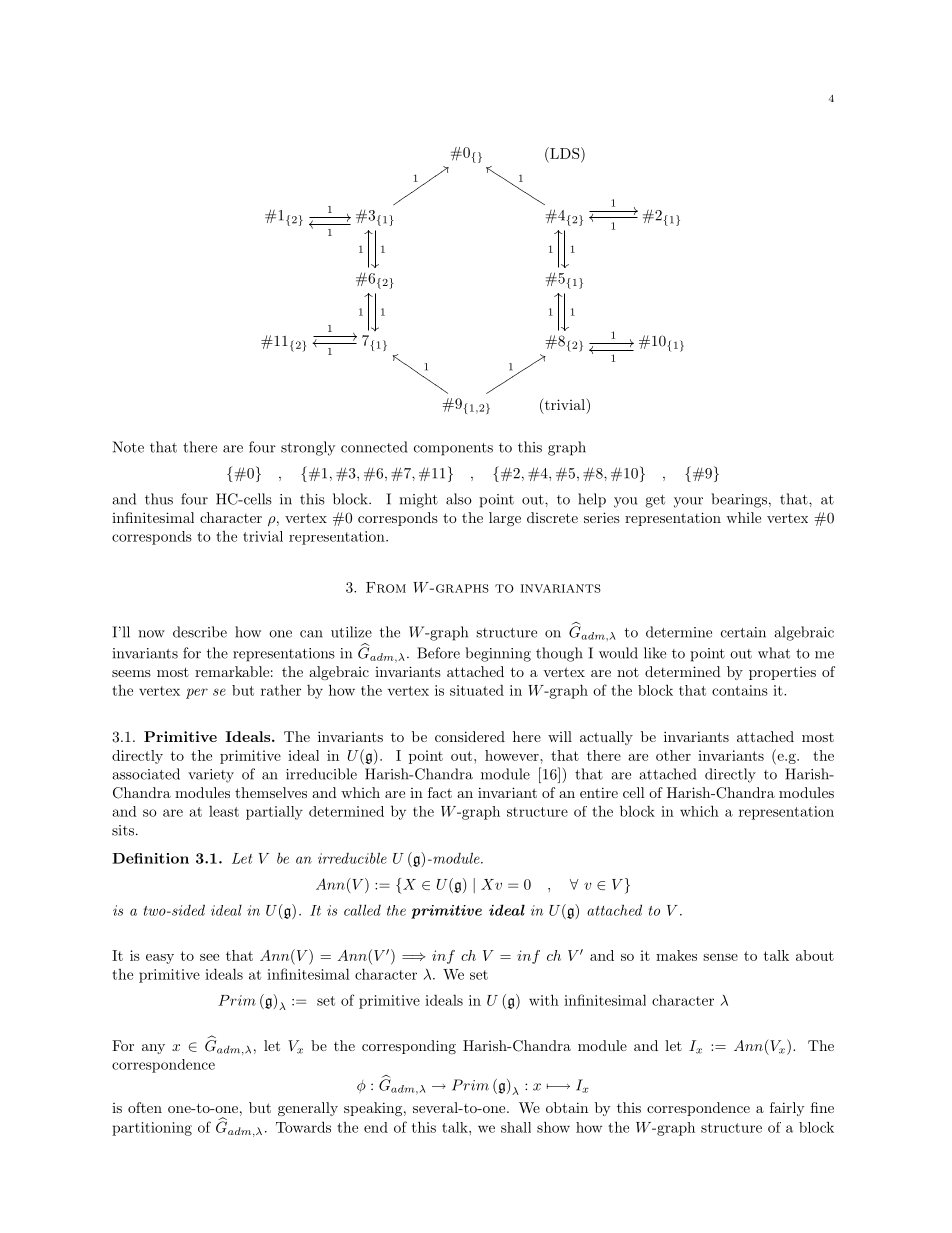  I want to click on thus, so click(159, 499).
